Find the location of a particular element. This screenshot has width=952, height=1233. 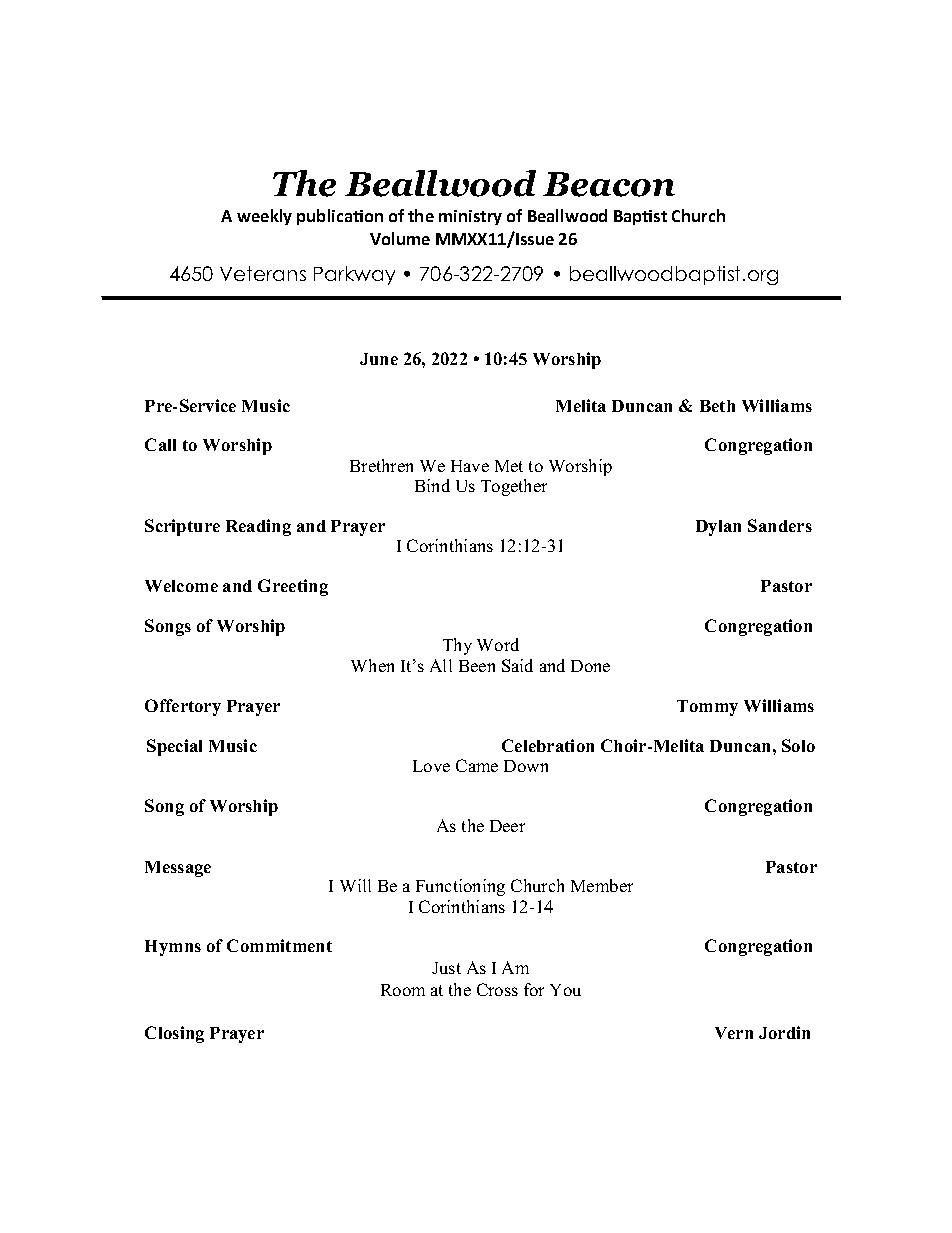

Beth is located at coordinates (717, 406).
